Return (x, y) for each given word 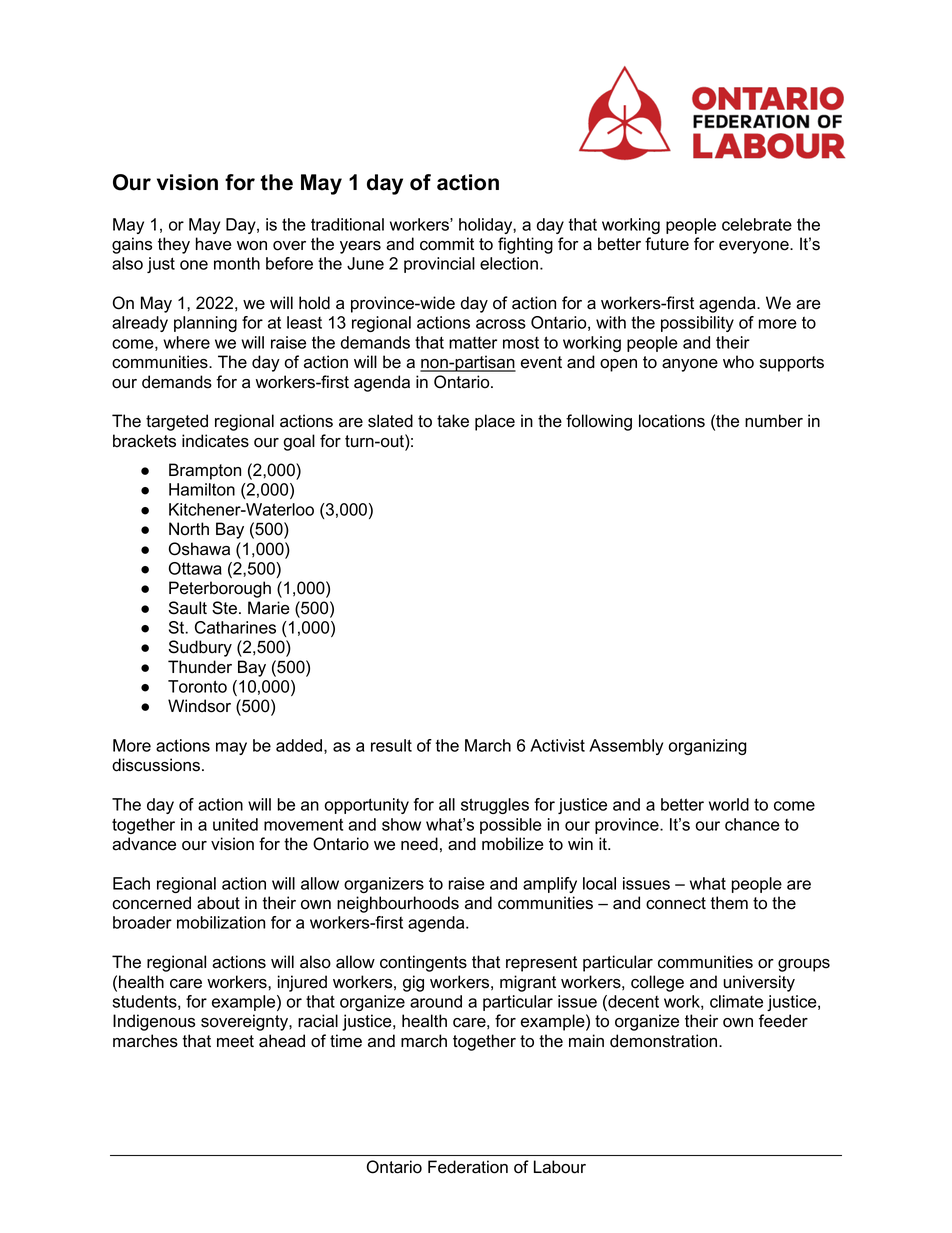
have (214, 244)
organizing (708, 747)
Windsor (199, 706)
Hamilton (202, 489)
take (453, 421)
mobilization (221, 922)
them (729, 903)
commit (447, 244)
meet (235, 1041)
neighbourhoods (398, 904)
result (391, 745)
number (774, 421)
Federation (468, 1167)
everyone (755, 247)
